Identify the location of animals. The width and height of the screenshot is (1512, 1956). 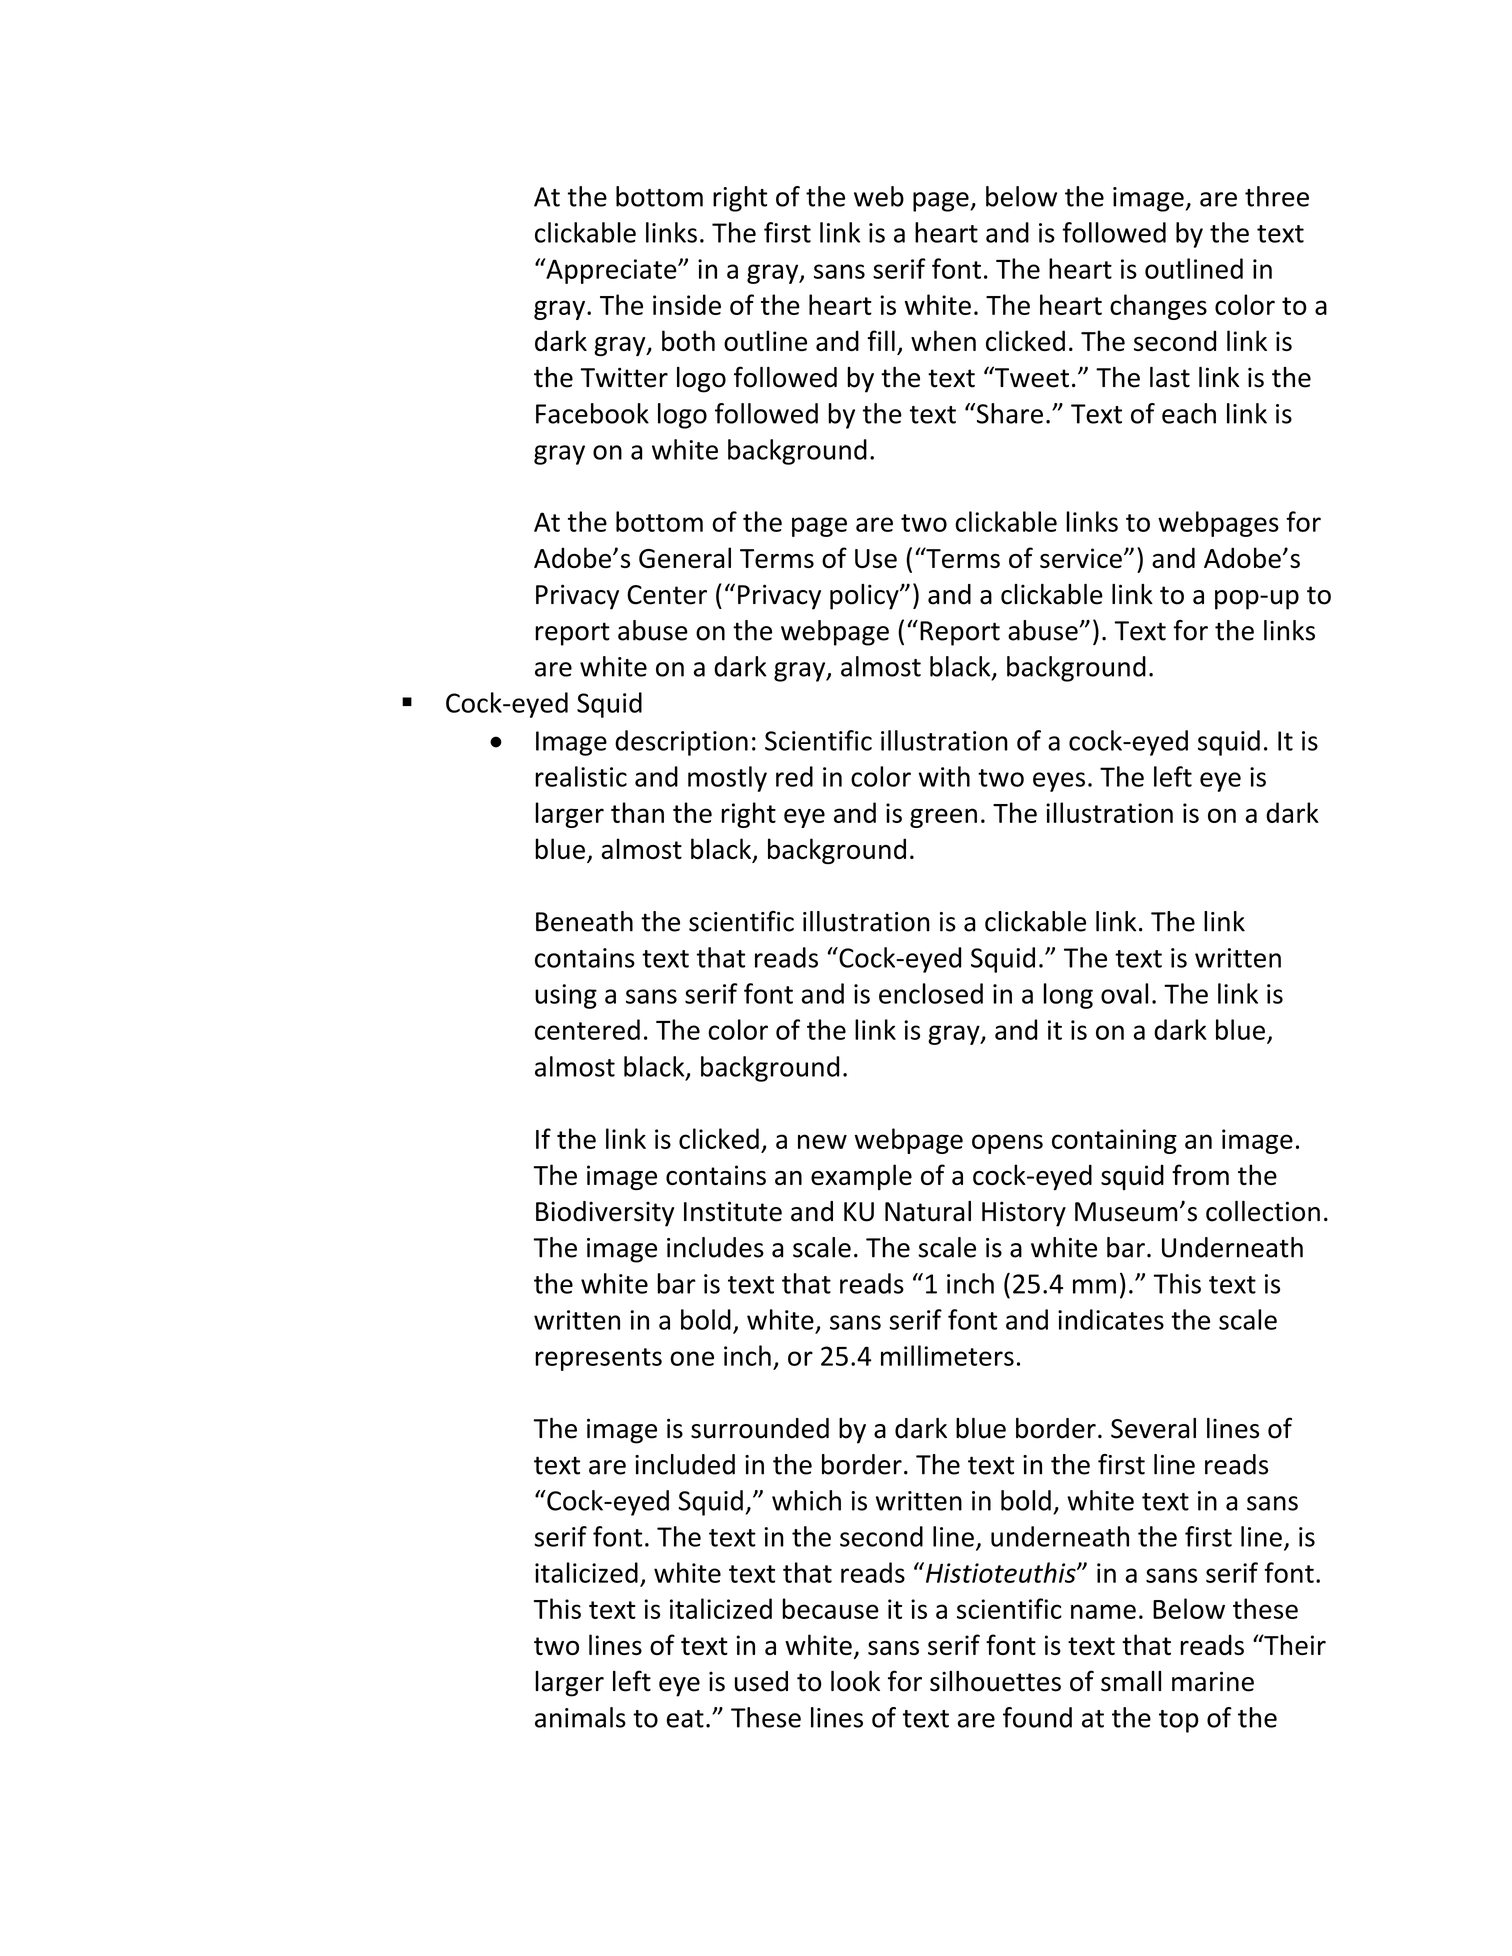
(580, 1717).
